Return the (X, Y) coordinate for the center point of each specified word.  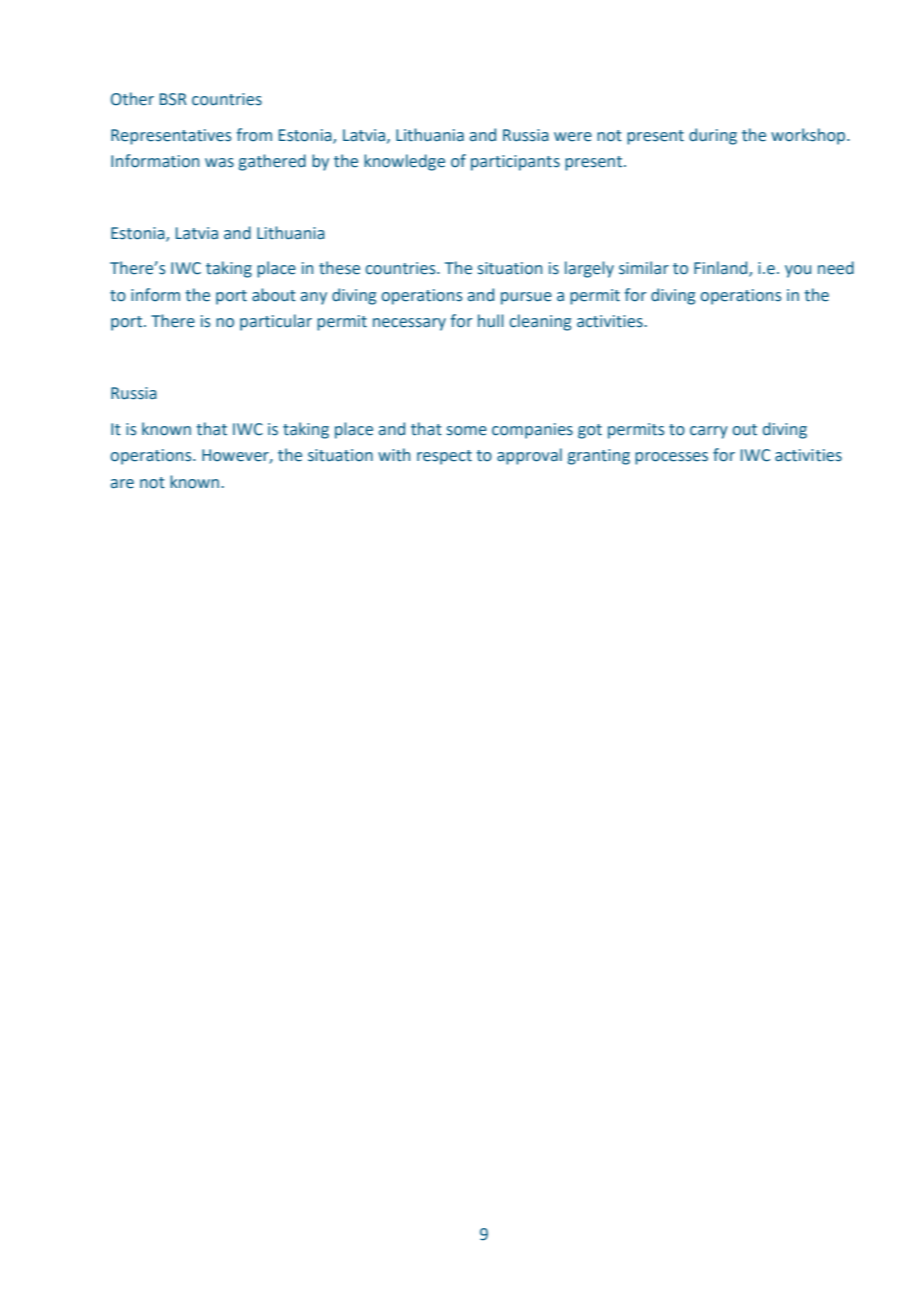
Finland (722, 269)
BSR (173, 99)
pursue (526, 298)
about (274, 295)
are (122, 484)
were (573, 137)
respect (444, 457)
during (713, 136)
